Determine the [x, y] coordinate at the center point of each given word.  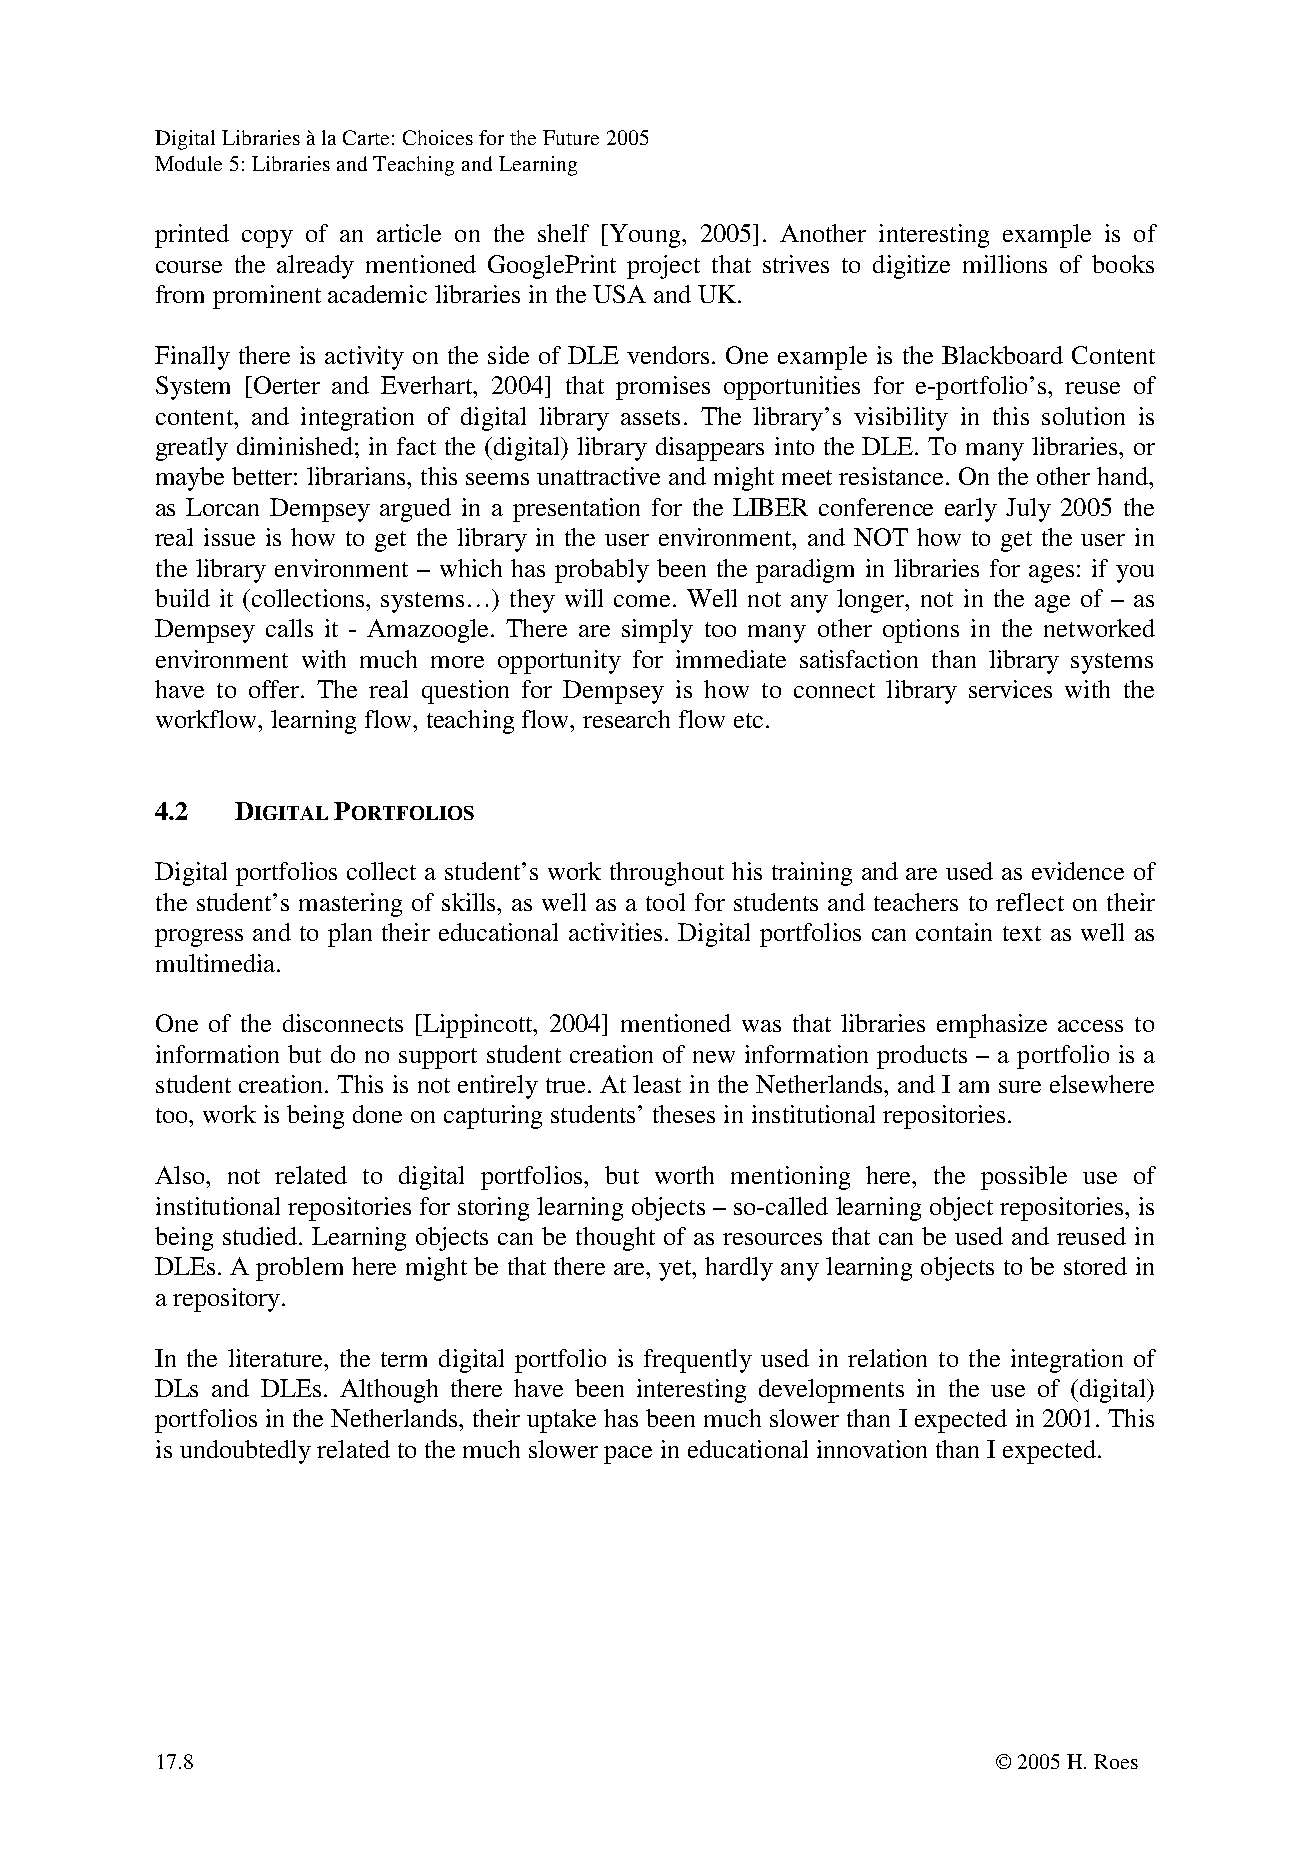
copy [267, 239]
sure [1020, 1087]
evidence [1078, 871]
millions [1005, 264]
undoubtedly [245, 1452]
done [377, 1114]
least [657, 1084]
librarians [357, 476]
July [1028, 510]
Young [645, 236]
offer [275, 689]
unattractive [598, 476]
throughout [667, 874]
